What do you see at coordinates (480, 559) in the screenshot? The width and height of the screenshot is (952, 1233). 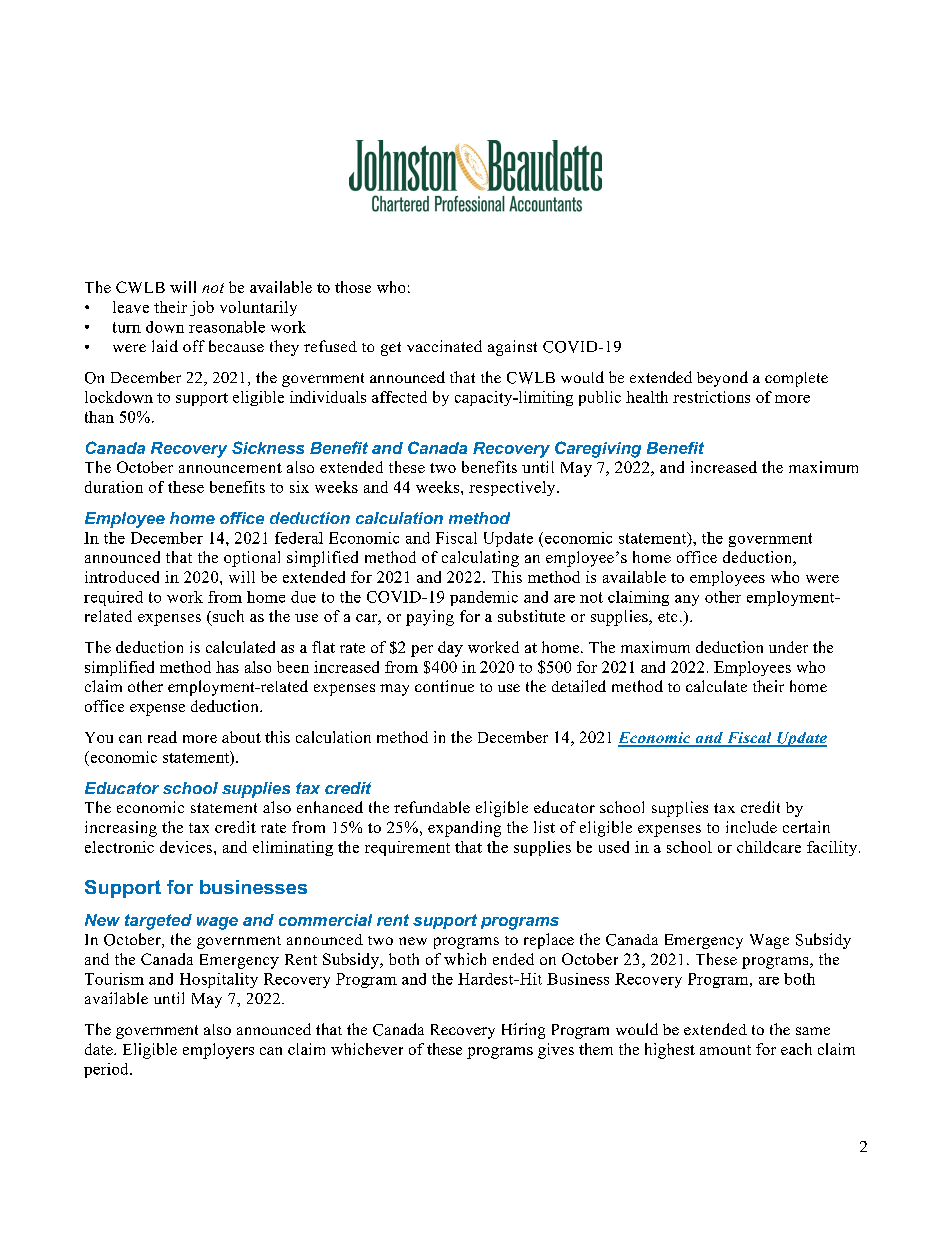 I see `calculating` at bounding box center [480, 559].
